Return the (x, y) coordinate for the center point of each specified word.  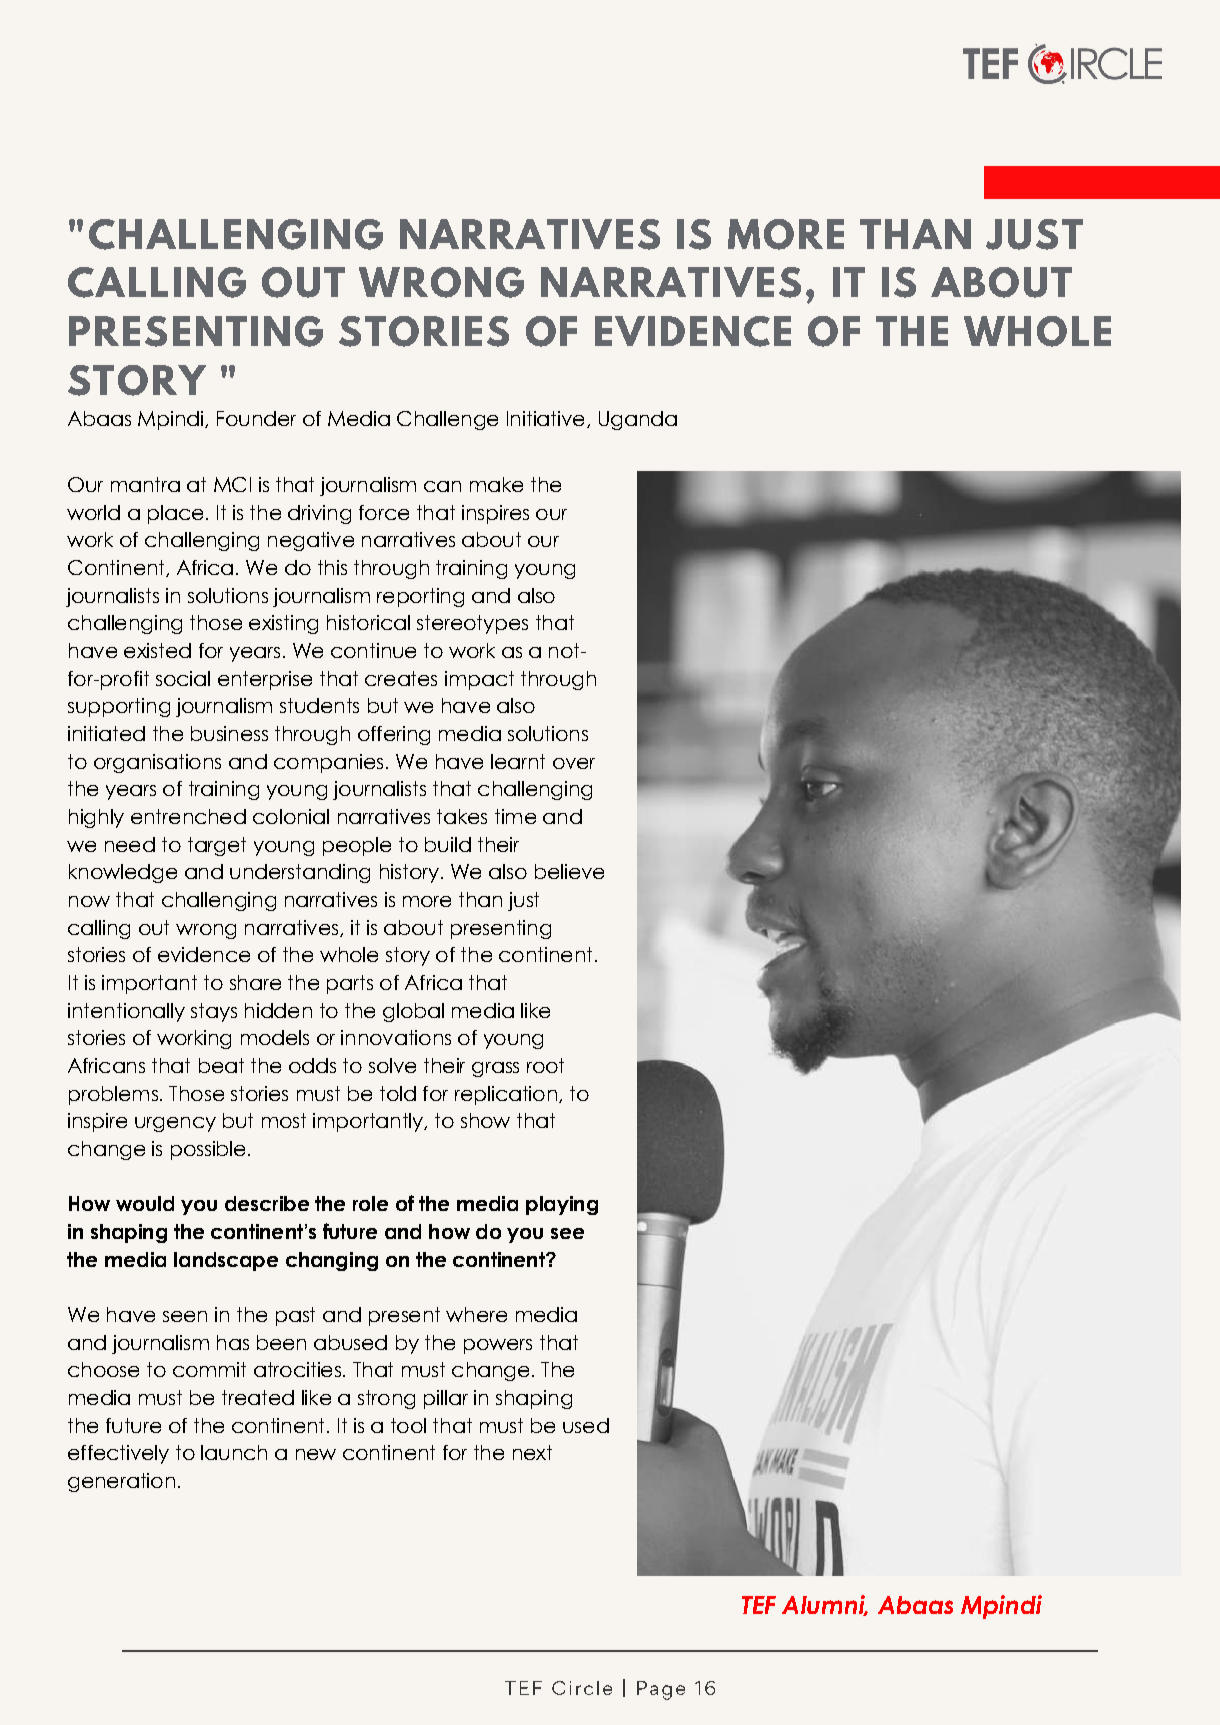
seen (185, 1316)
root (545, 1065)
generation (121, 1482)
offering (394, 735)
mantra (145, 484)
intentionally (126, 1012)
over (574, 763)
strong (386, 1399)
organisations (157, 763)
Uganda (638, 420)
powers (498, 1346)
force (384, 512)
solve (392, 1065)
